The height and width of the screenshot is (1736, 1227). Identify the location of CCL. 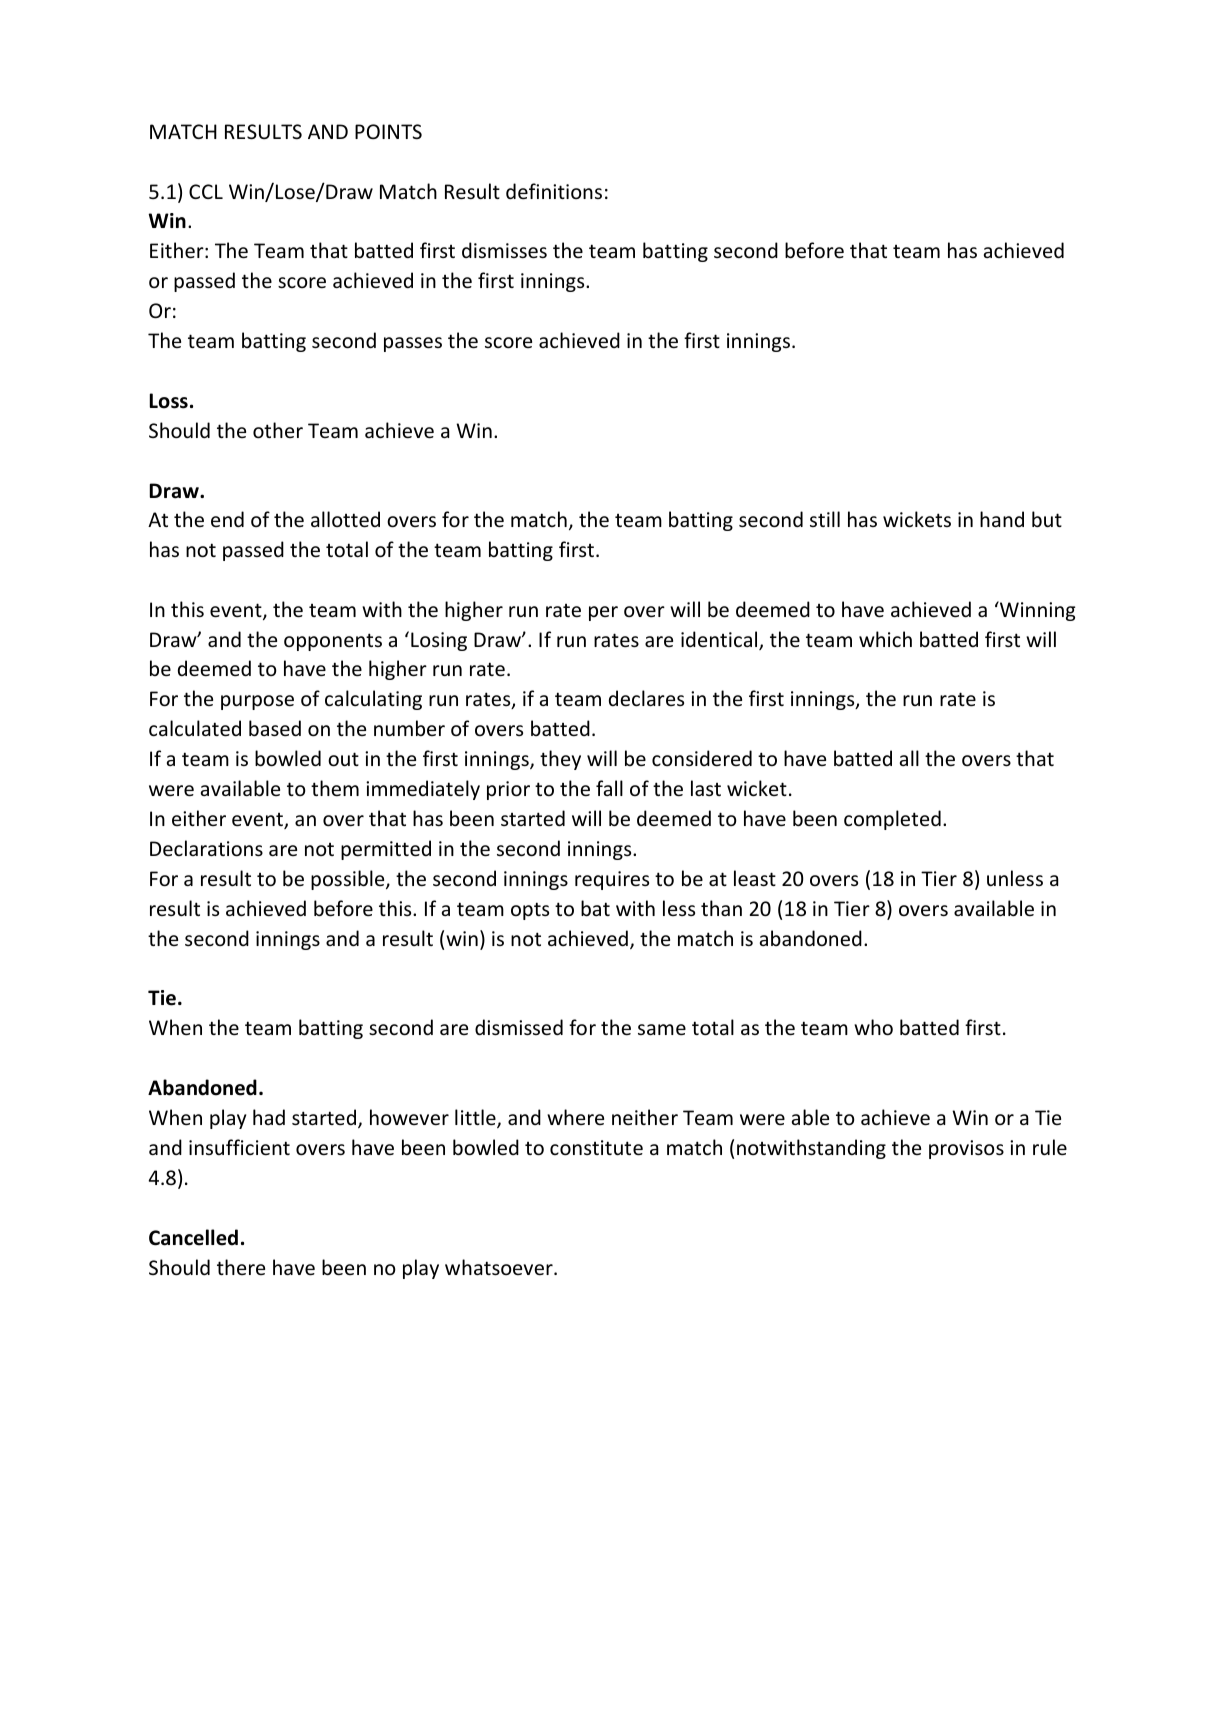
(206, 191).
